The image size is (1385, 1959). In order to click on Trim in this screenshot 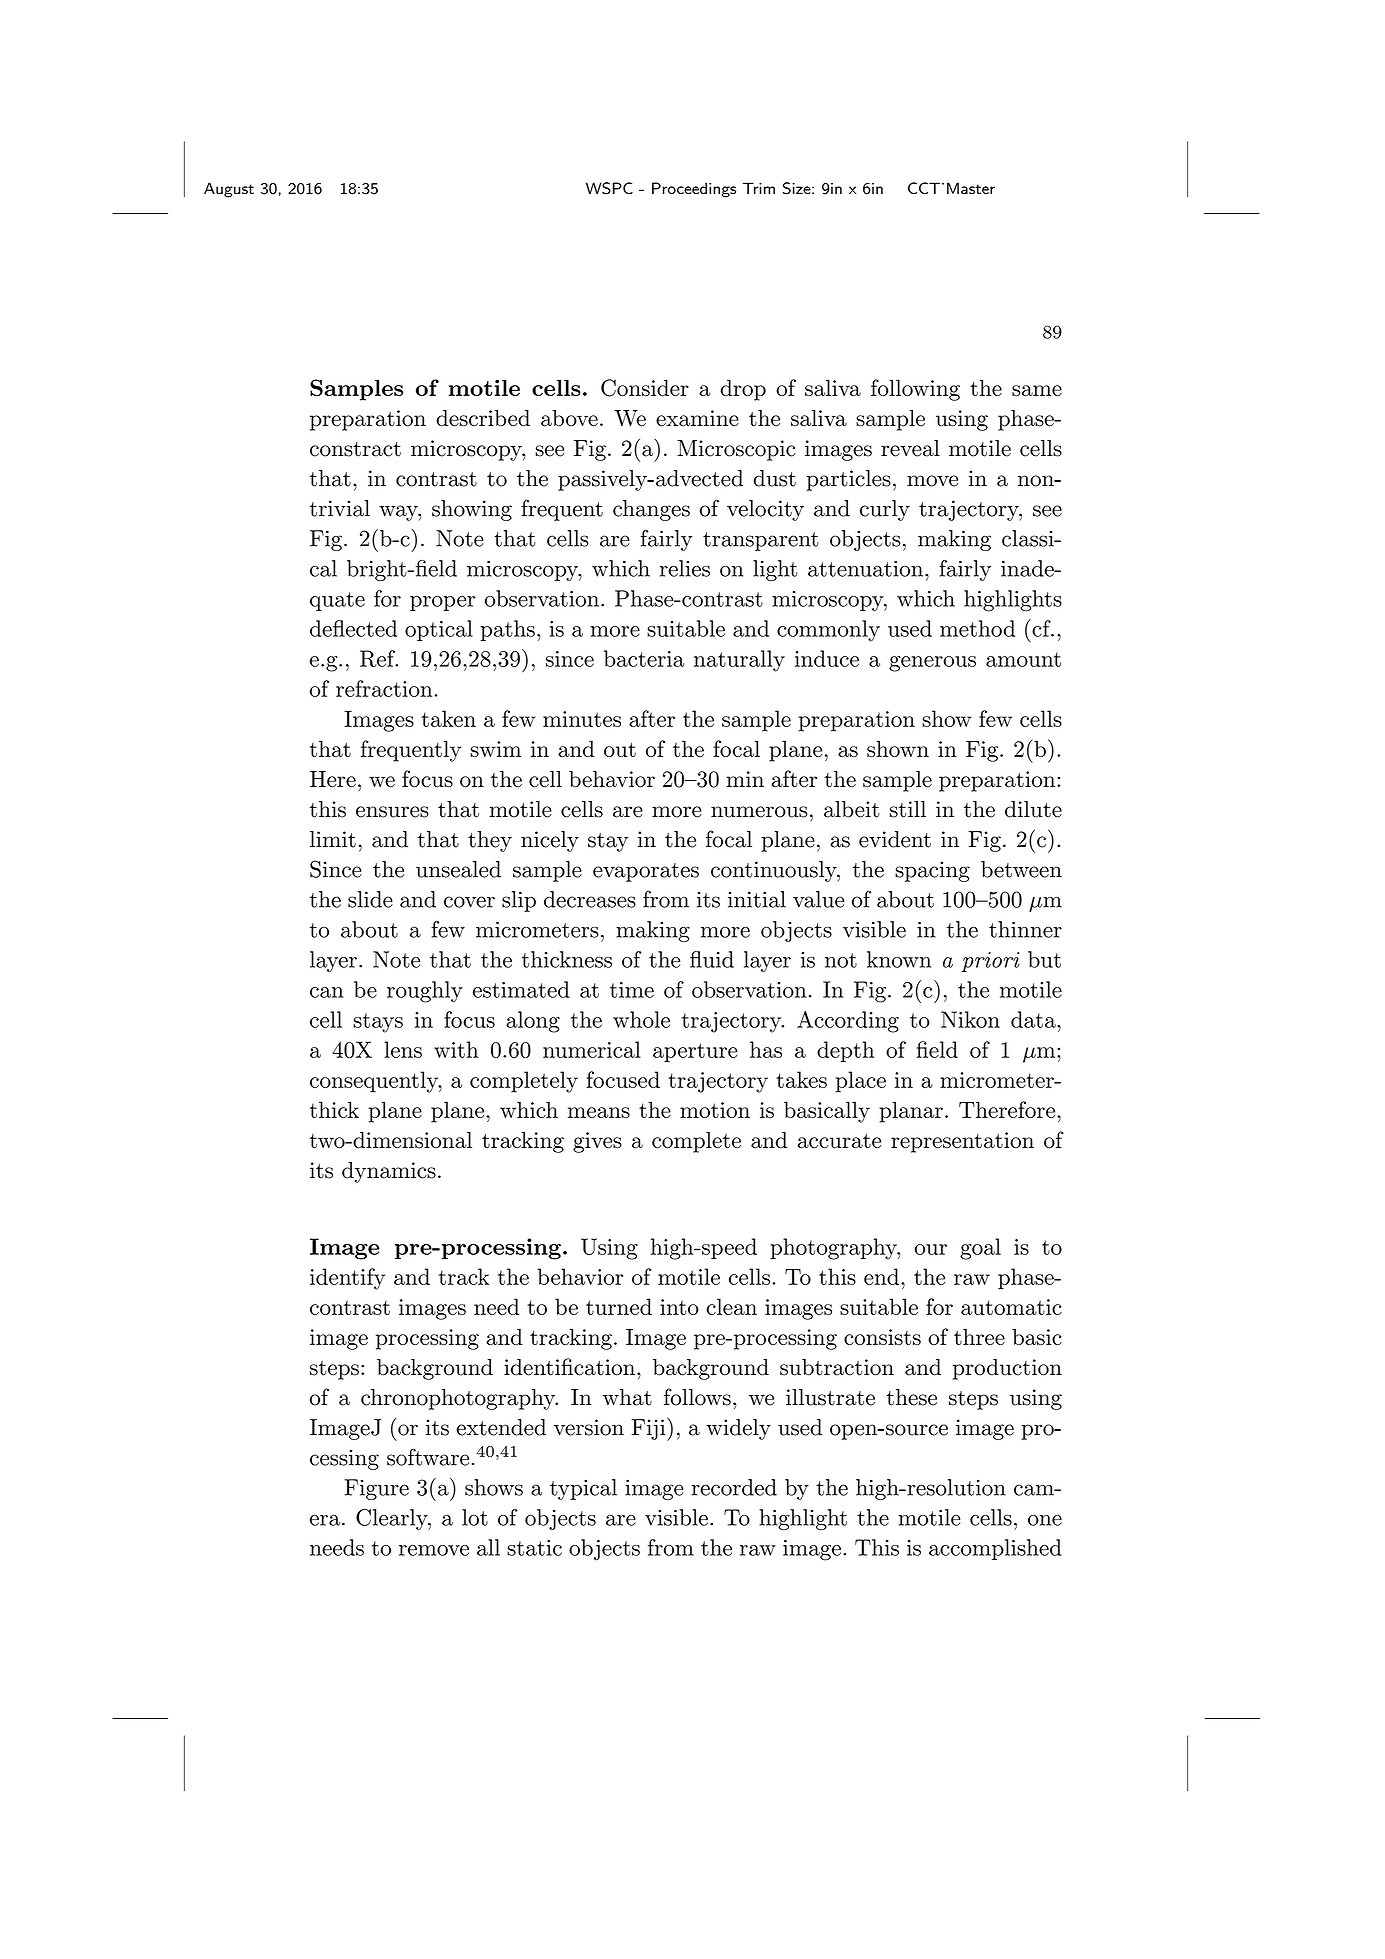, I will do `click(759, 188)`.
